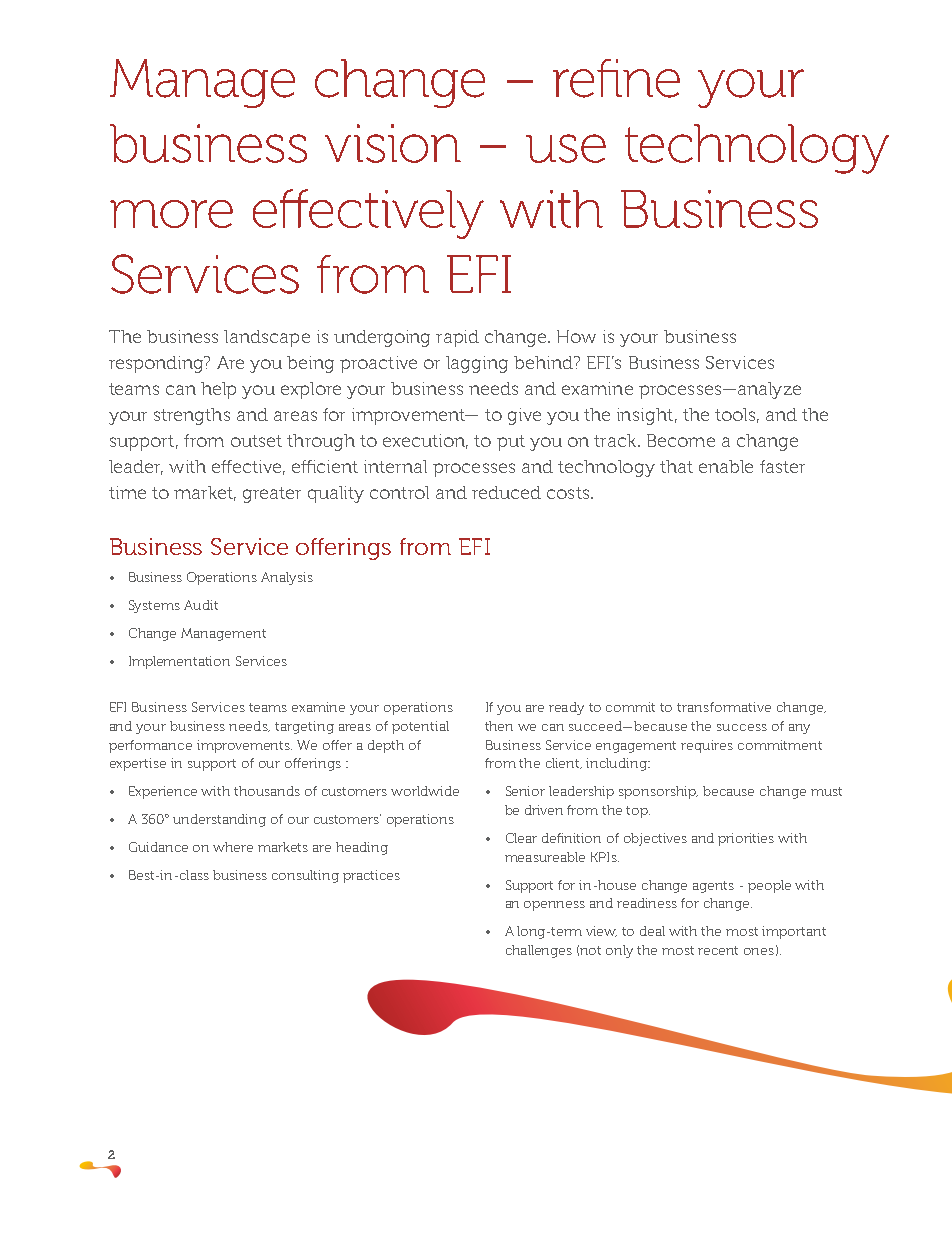  Describe the element at coordinates (726, 466) in the screenshot. I see `enable` at that location.
